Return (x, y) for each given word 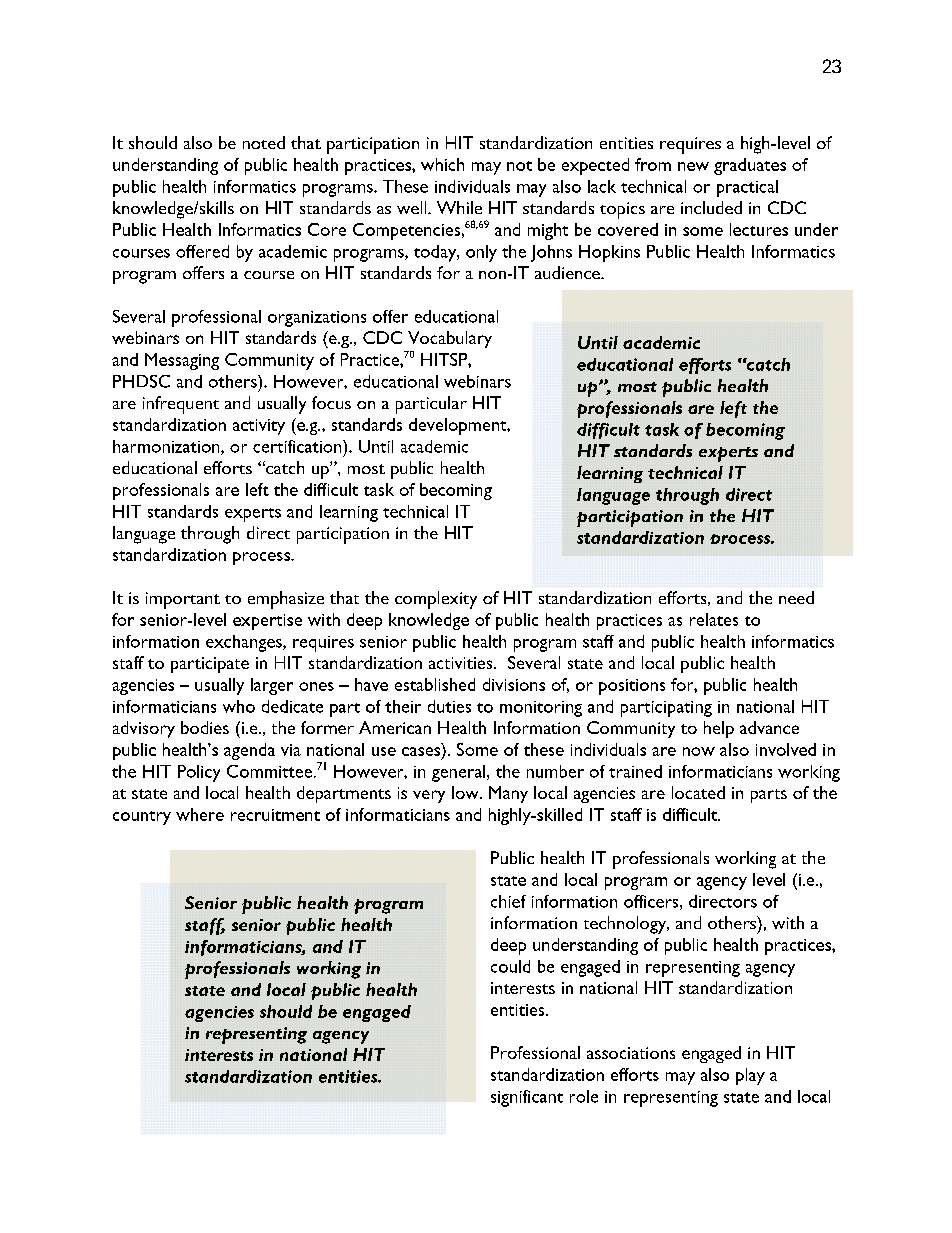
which (442, 164)
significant (527, 1098)
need (796, 597)
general (460, 773)
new (693, 166)
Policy (199, 773)
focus (331, 402)
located (698, 792)
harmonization (167, 447)
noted (264, 142)
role (584, 1096)
